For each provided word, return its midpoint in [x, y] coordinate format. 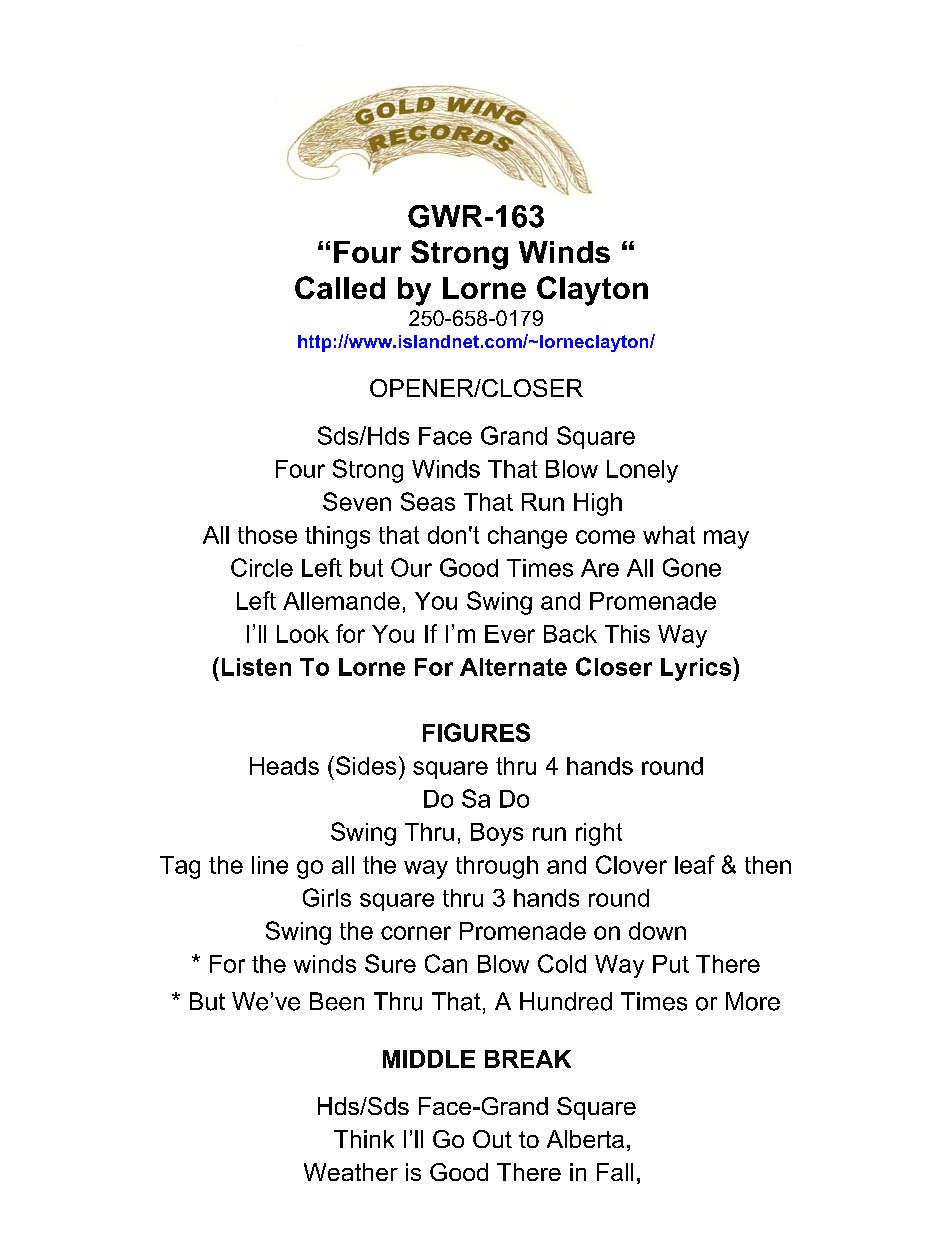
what [669, 535]
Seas [428, 501]
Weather [351, 1172]
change [527, 537]
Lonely [642, 471]
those [267, 535]
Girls [327, 897]
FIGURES [476, 732]
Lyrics [697, 669]
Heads [284, 766]
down [657, 931]
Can [446, 963]
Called [340, 287]
